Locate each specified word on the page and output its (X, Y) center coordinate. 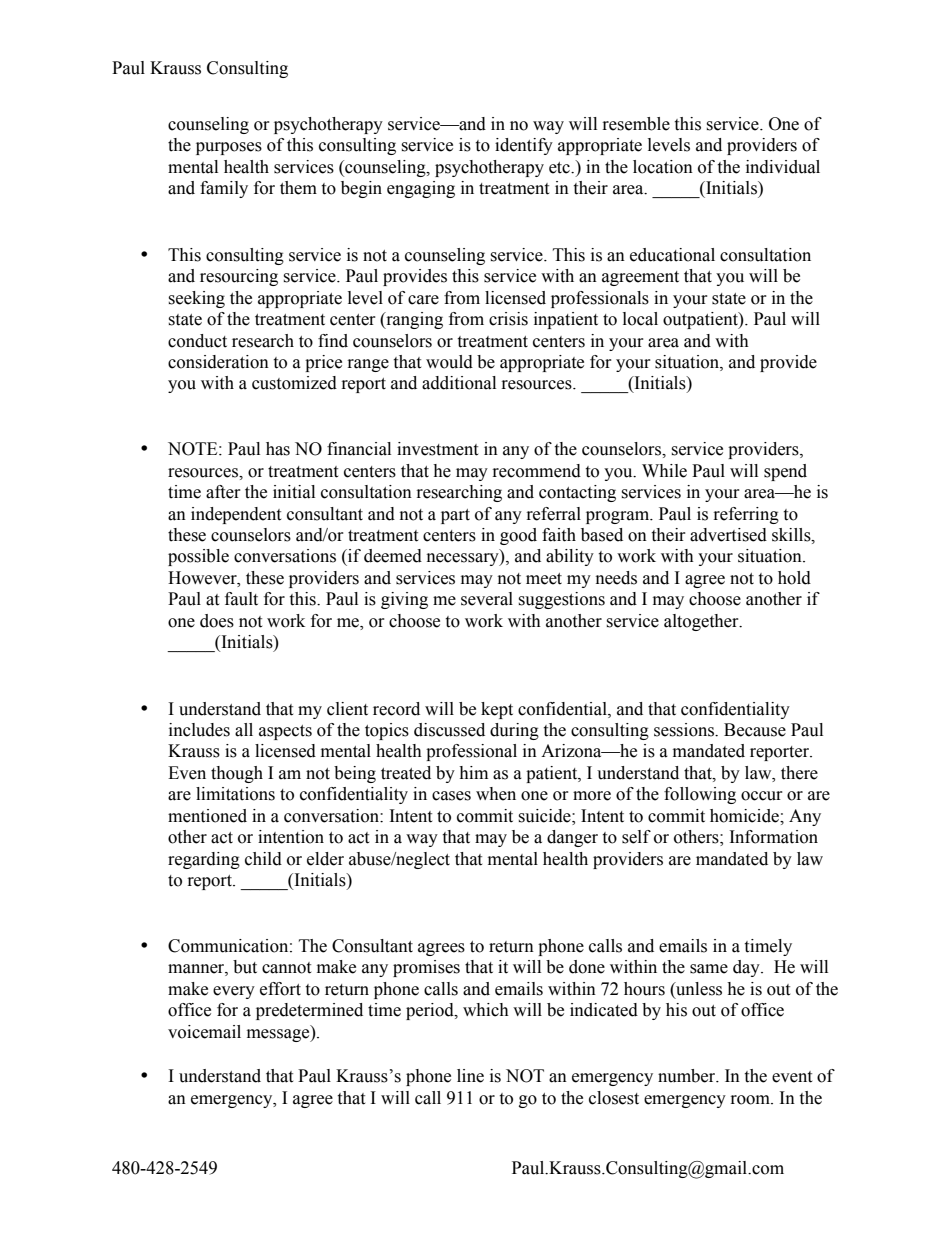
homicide (745, 816)
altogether (702, 622)
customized (294, 383)
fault (241, 599)
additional (459, 383)
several (487, 599)
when (496, 794)
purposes (229, 148)
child (263, 859)
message (279, 1035)
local (640, 319)
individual (783, 167)
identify (524, 146)
